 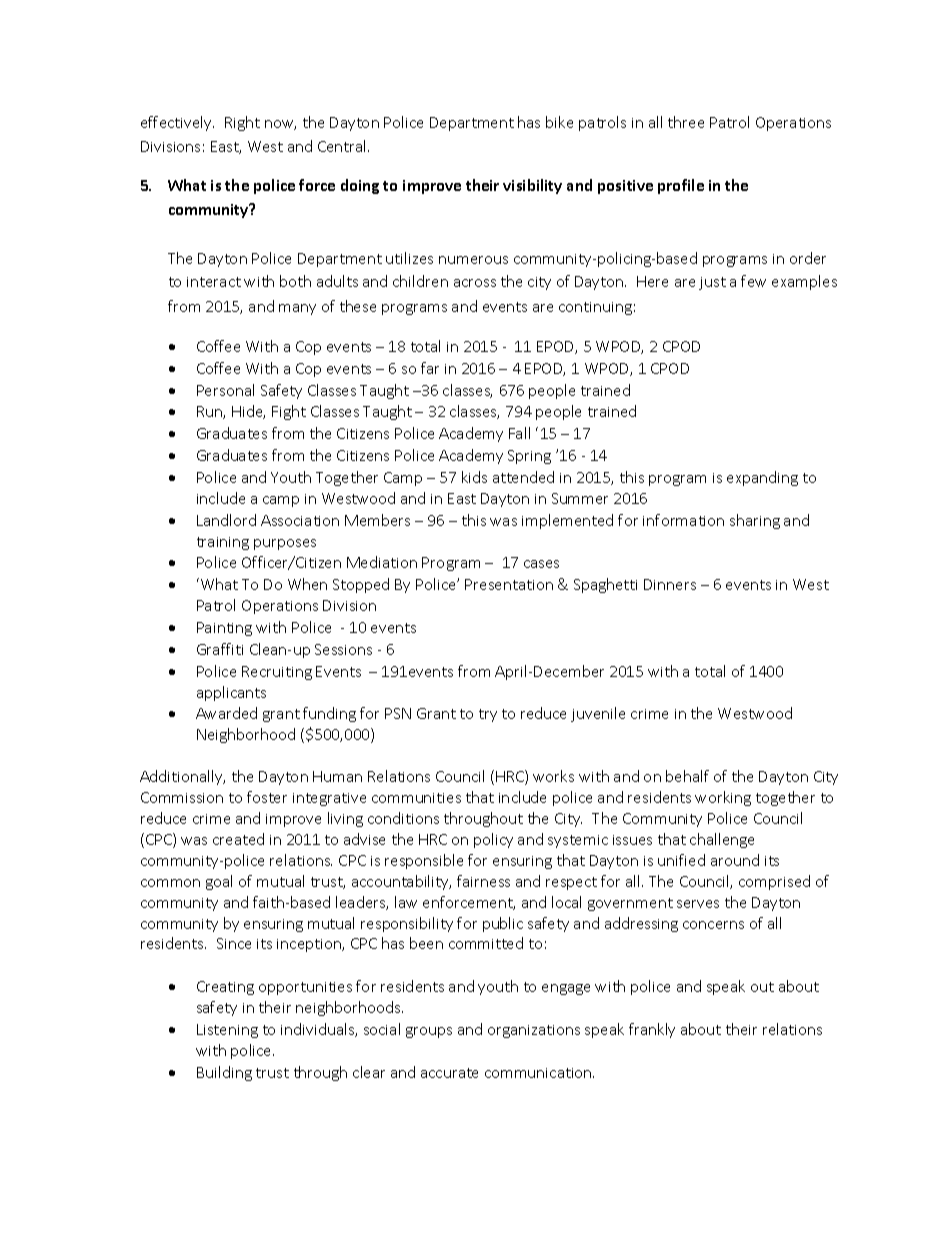 I want to click on Right, so click(x=242, y=123).
